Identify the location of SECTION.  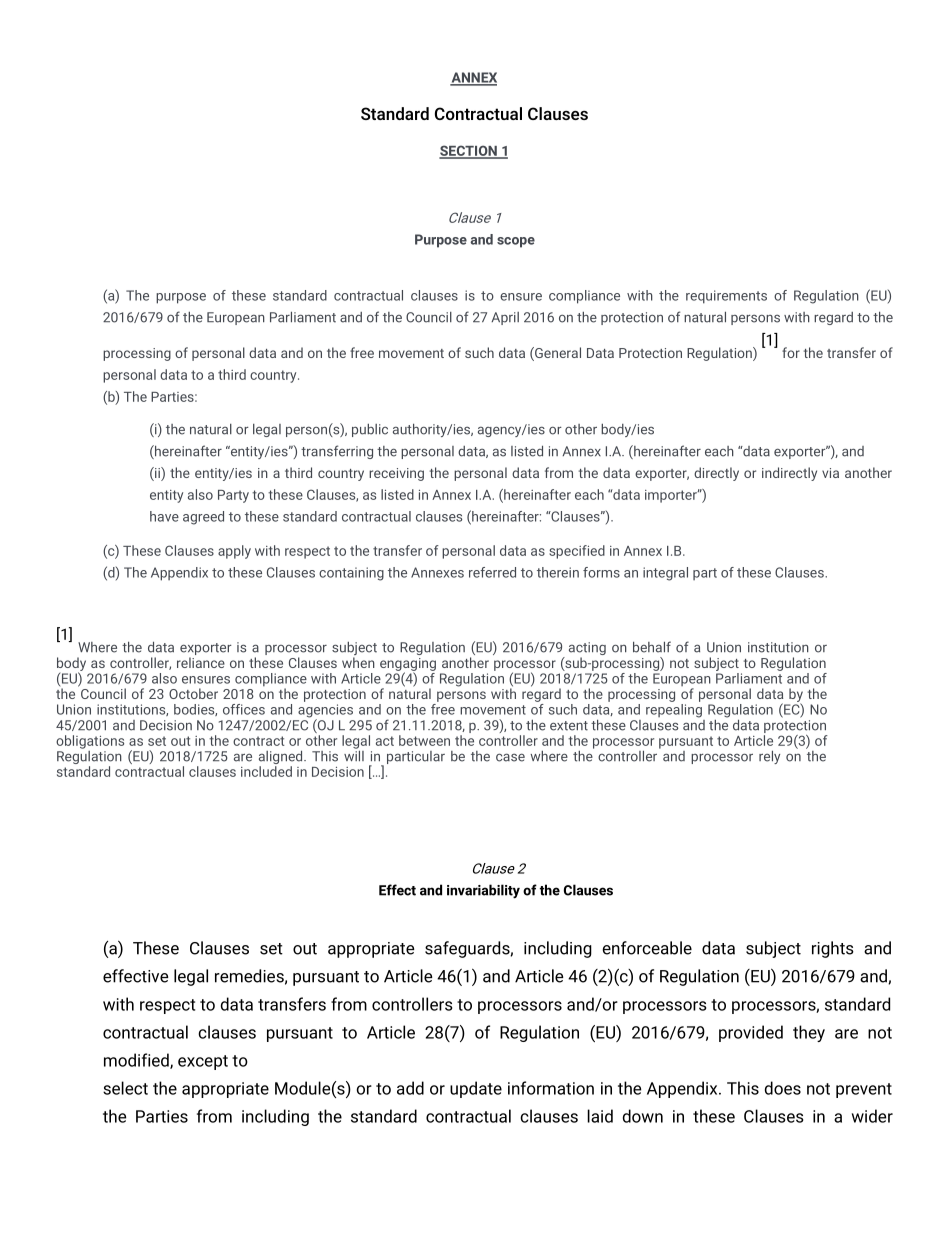
(469, 151).
